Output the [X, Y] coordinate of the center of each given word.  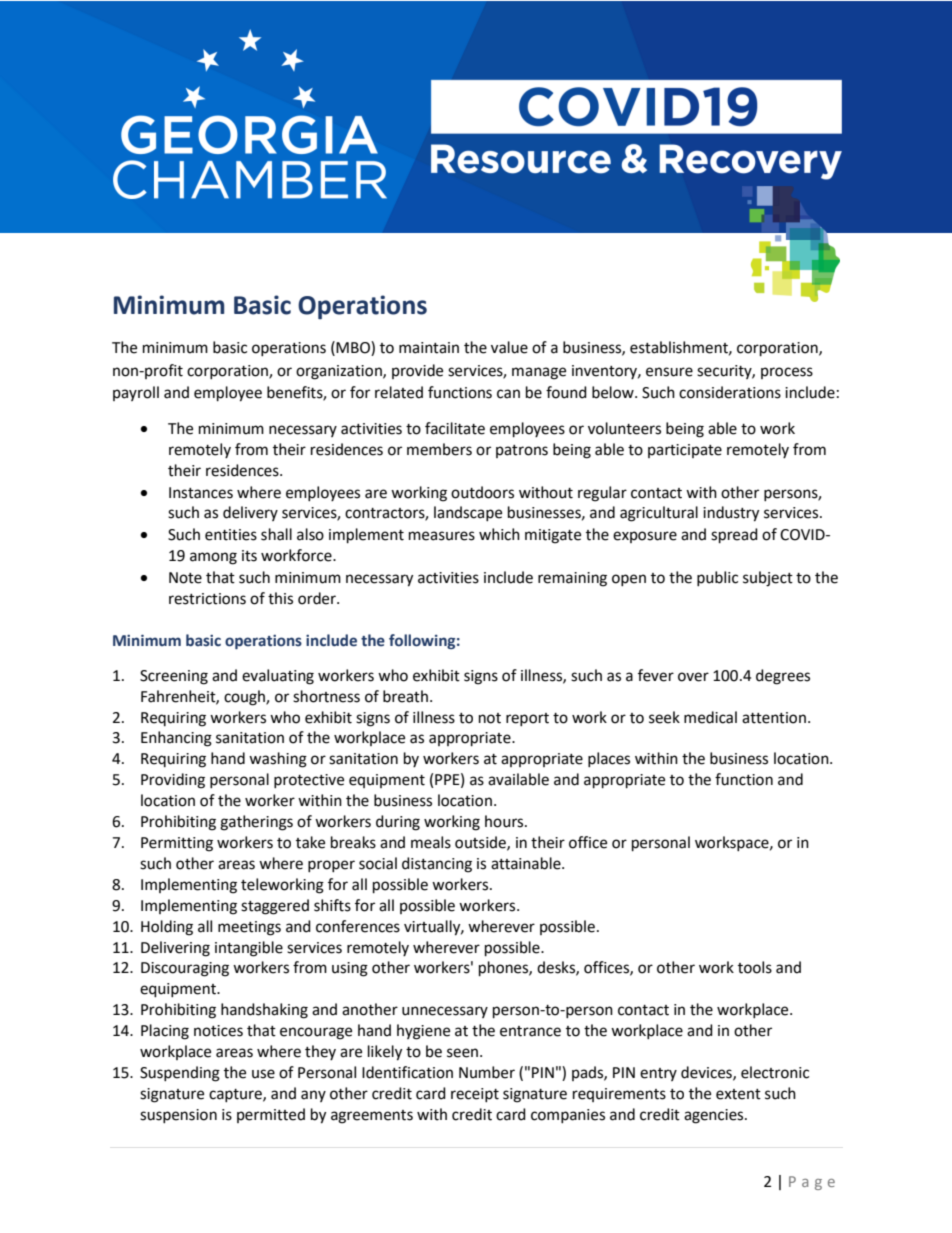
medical [710, 717]
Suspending [180, 1074]
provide [417, 371]
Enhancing [176, 739]
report [527, 719]
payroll [136, 393]
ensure [669, 372]
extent [738, 1094]
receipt [475, 1095]
